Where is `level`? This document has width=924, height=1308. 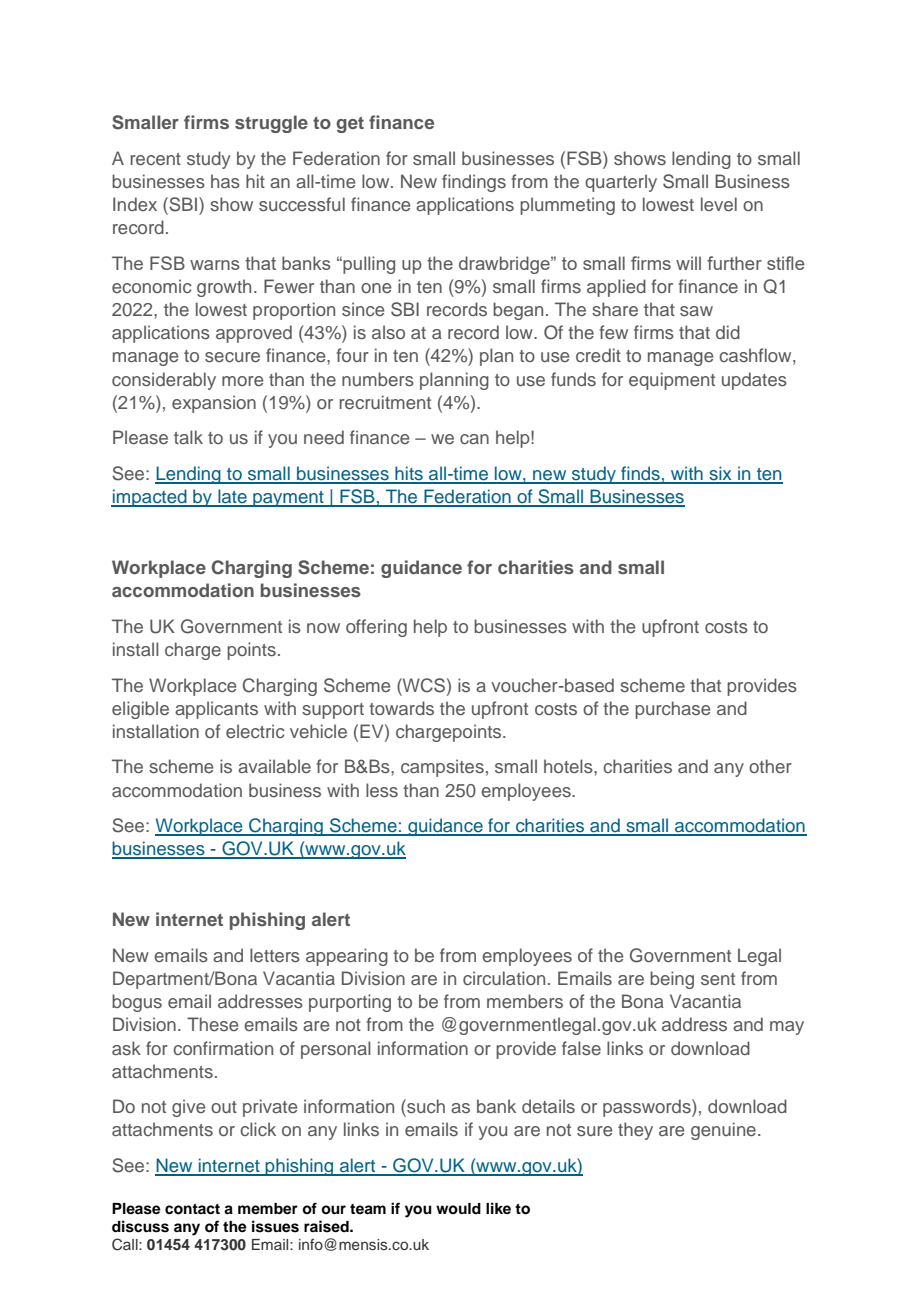 level is located at coordinates (719, 204).
